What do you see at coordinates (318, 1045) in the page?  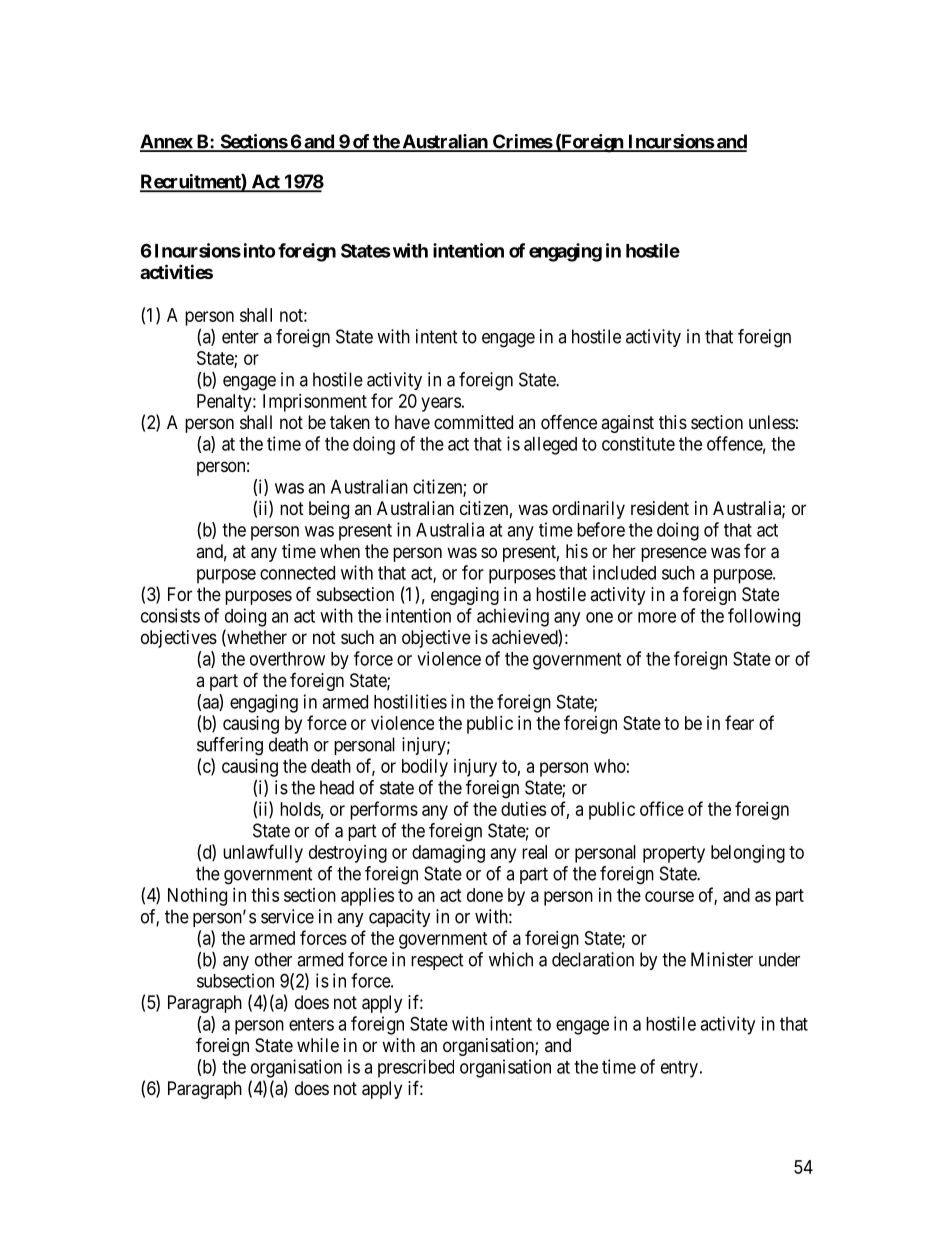 I see `while` at bounding box center [318, 1045].
